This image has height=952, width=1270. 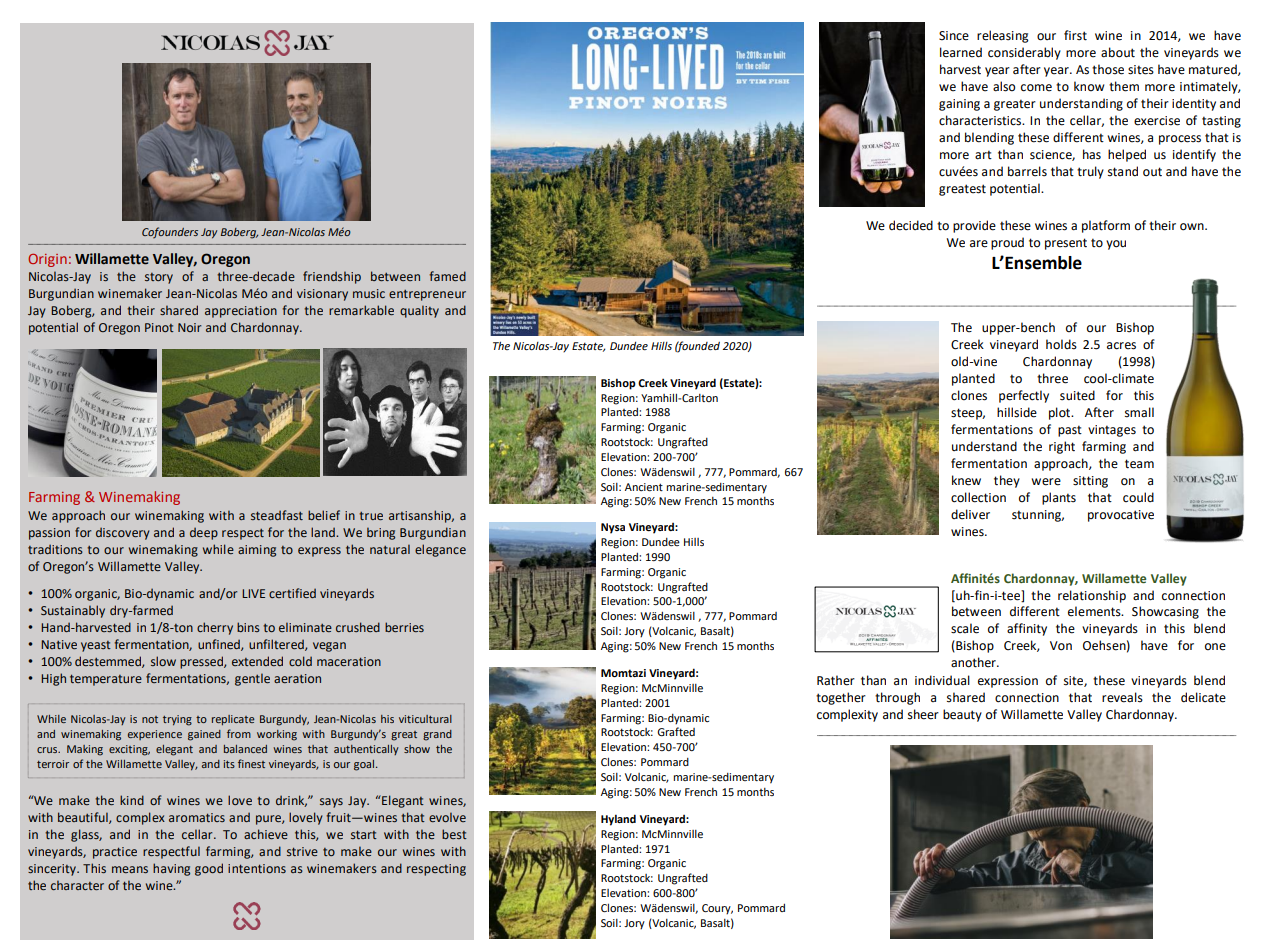 What do you see at coordinates (47, 260) in the image?
I see `Origin` at bounding box center [47, 260].
